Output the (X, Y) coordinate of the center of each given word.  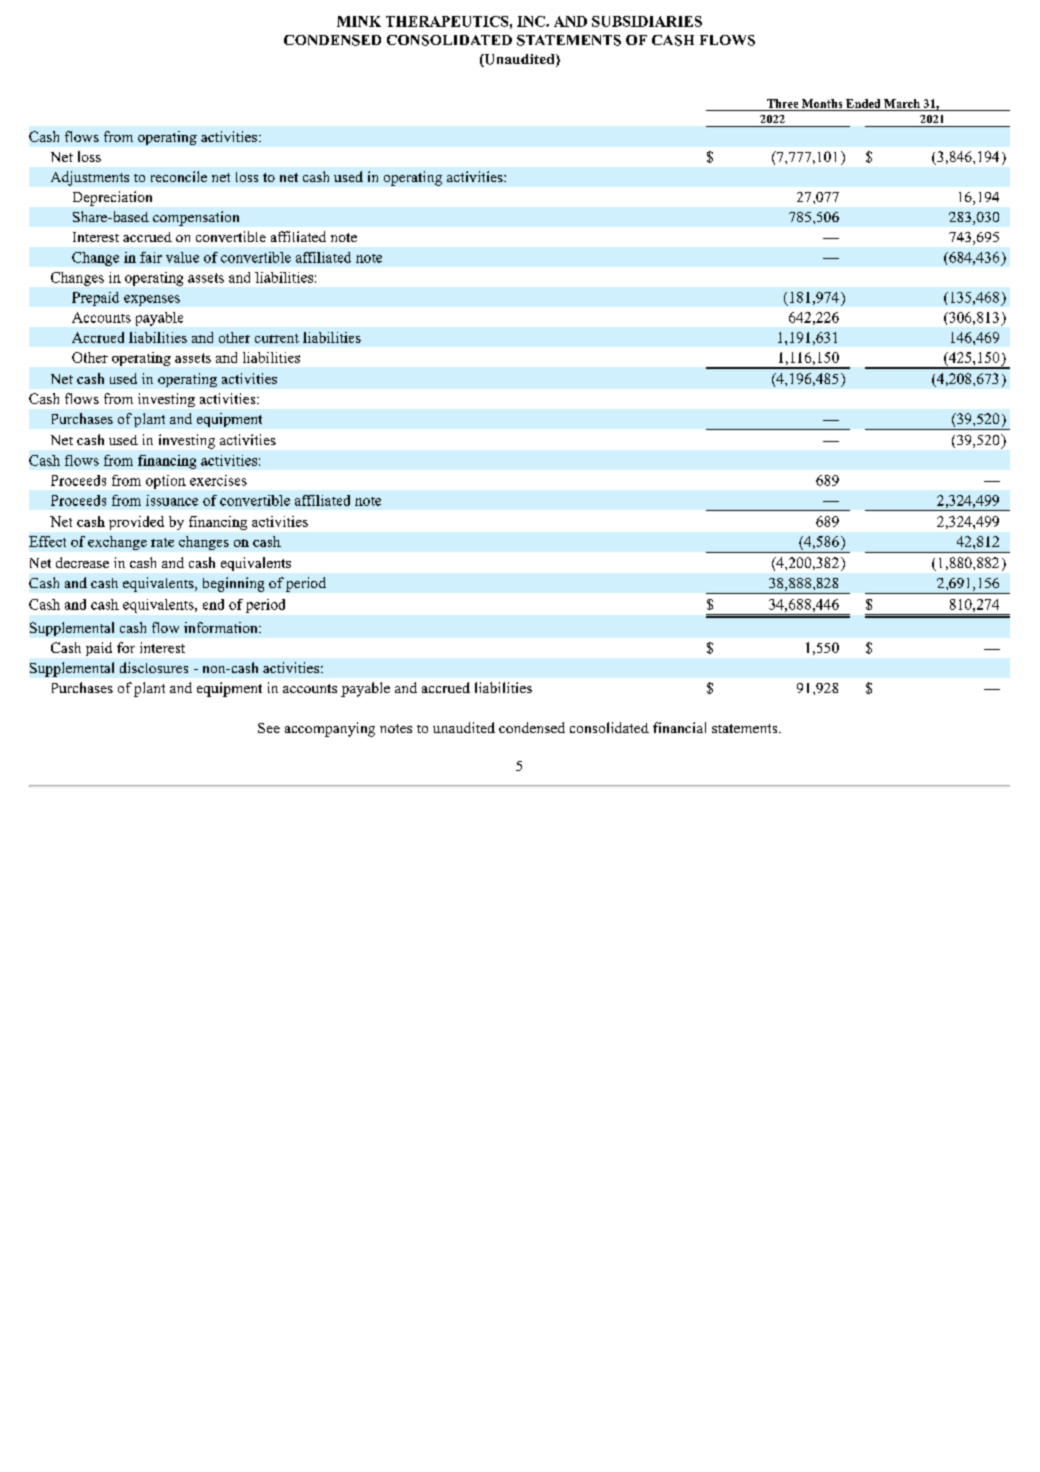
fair (151, 257)
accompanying (330, 729)
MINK (359, 21)
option (166, 482)
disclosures (154, 667)
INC (532, 21)
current (277, 338)
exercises (218, 480)
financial (679, 727)
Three (782, 103)
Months (822, 103)
